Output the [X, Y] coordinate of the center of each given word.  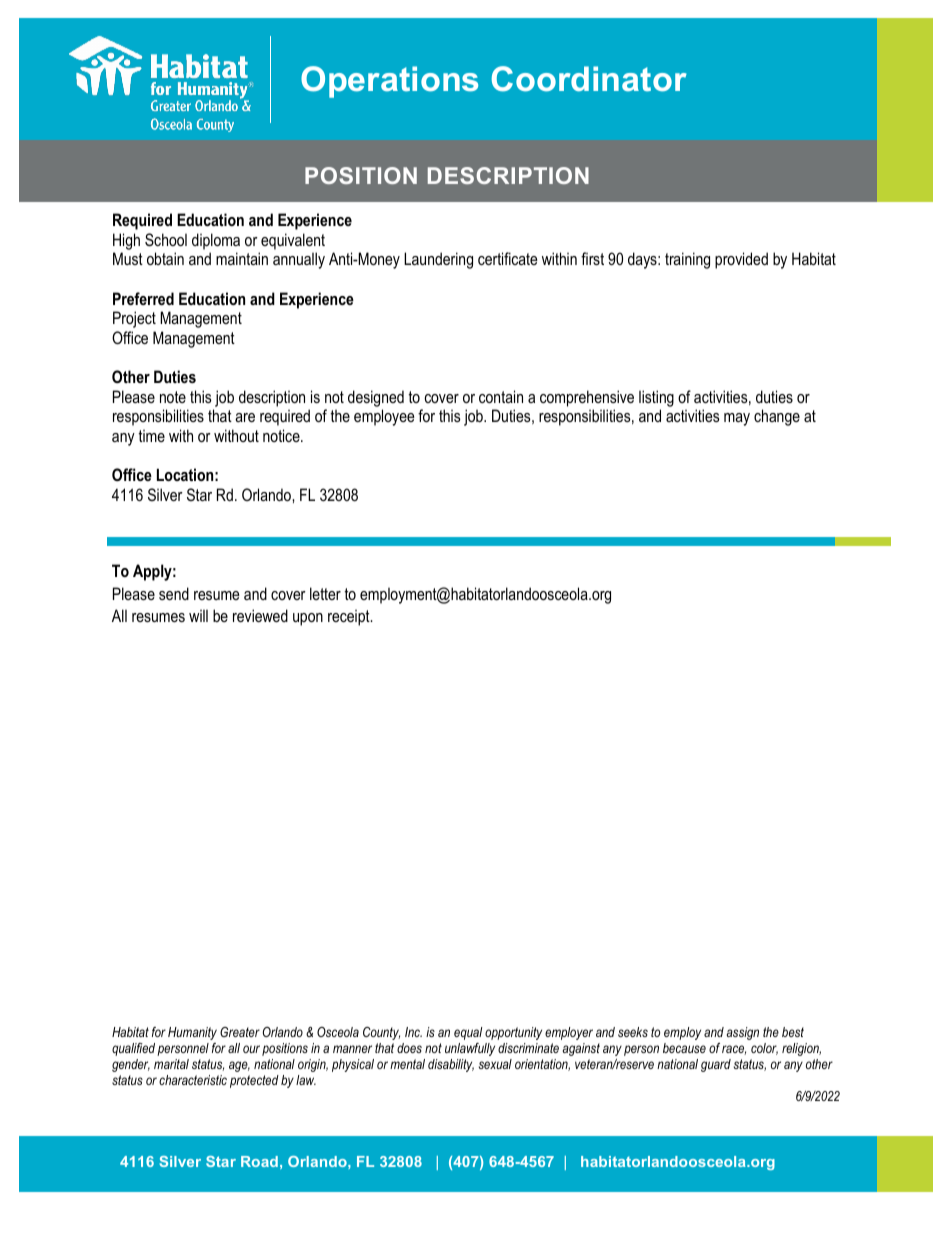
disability [451, 1065]
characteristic [193, 1080]
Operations [389, 82]
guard [716, 1065]
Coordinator [589, 79]
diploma [216, 241]
